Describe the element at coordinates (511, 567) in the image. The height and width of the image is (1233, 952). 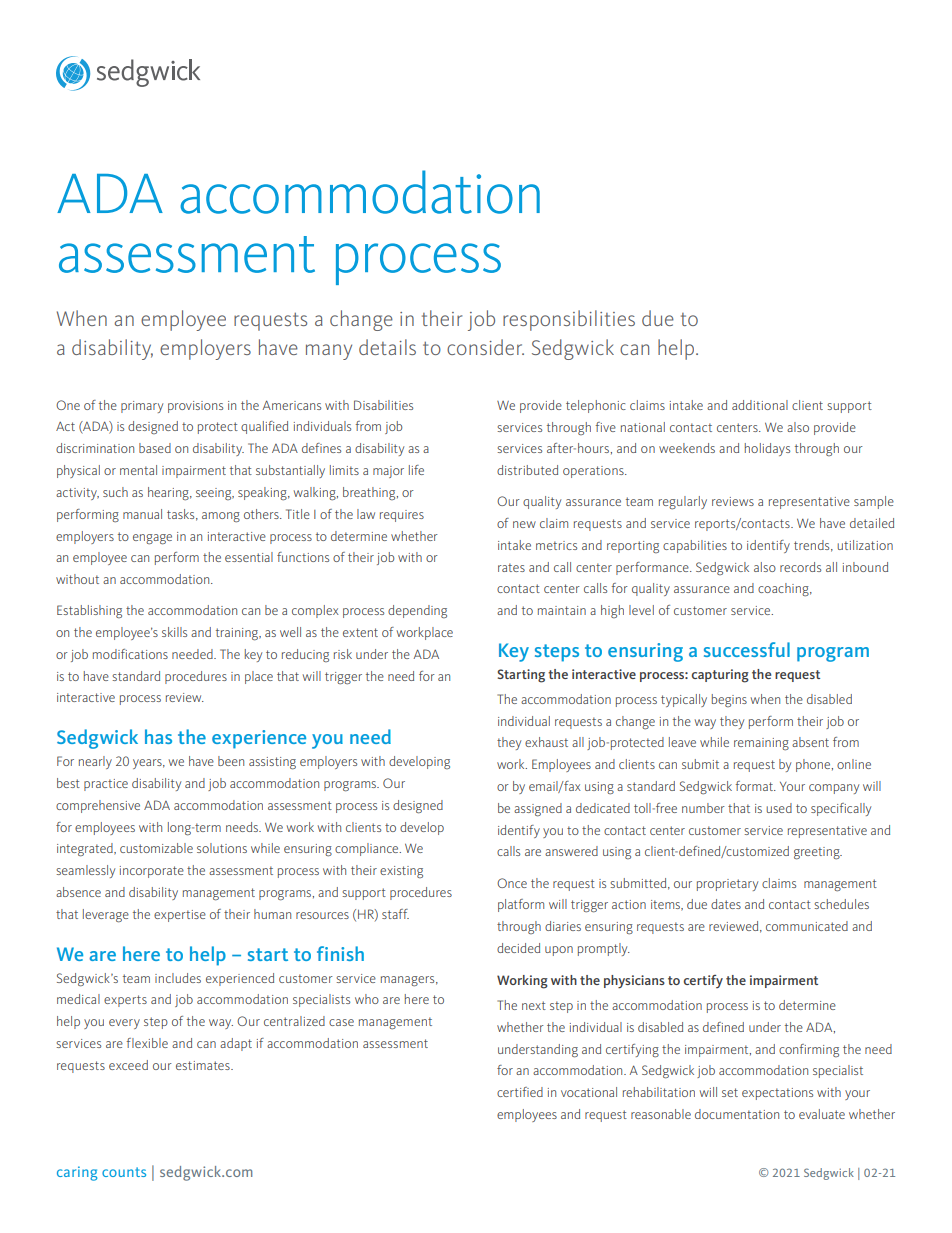
I see `rates` at that location.
